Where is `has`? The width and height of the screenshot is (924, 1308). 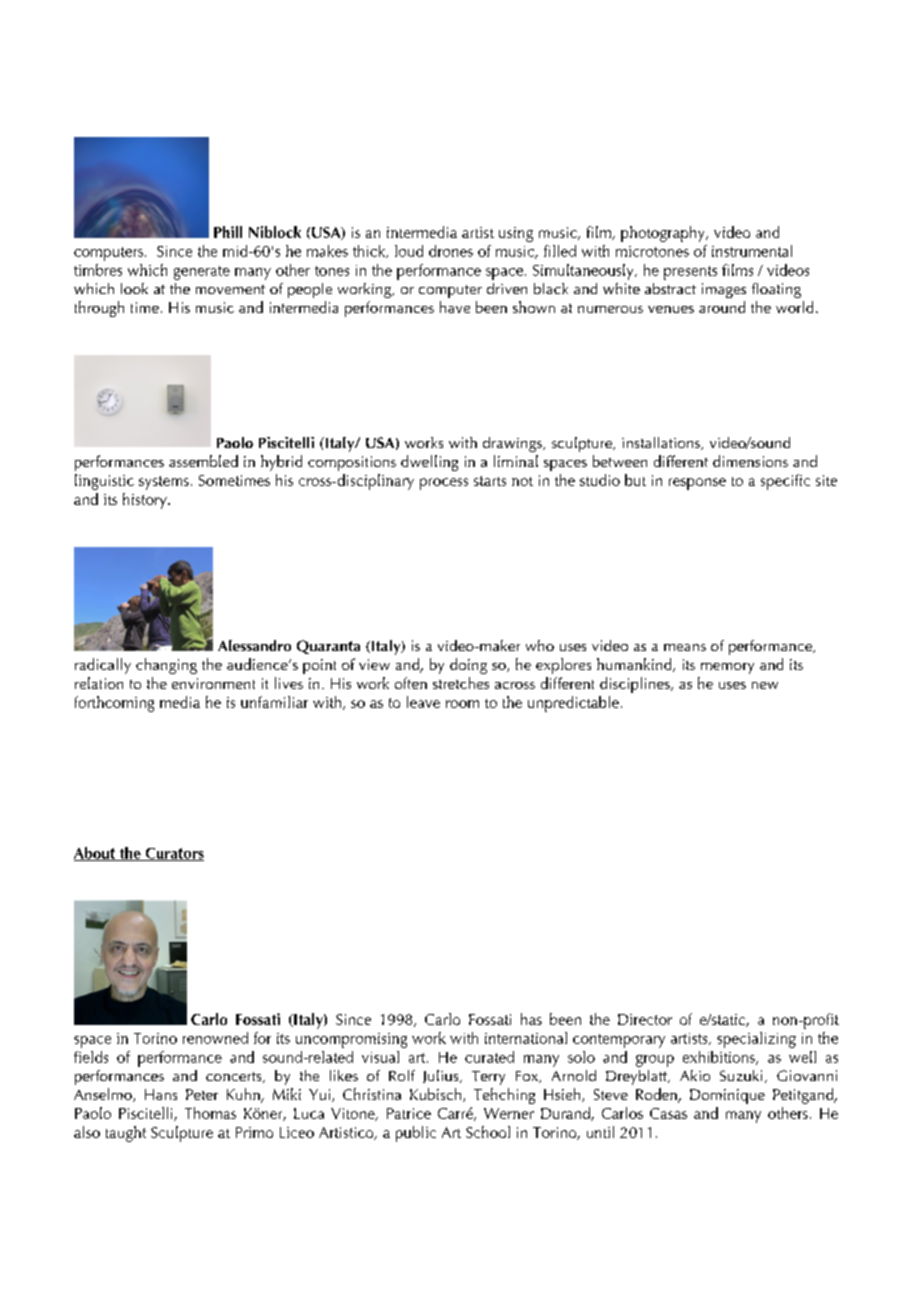 has is located at coordinates (531, 1019).
